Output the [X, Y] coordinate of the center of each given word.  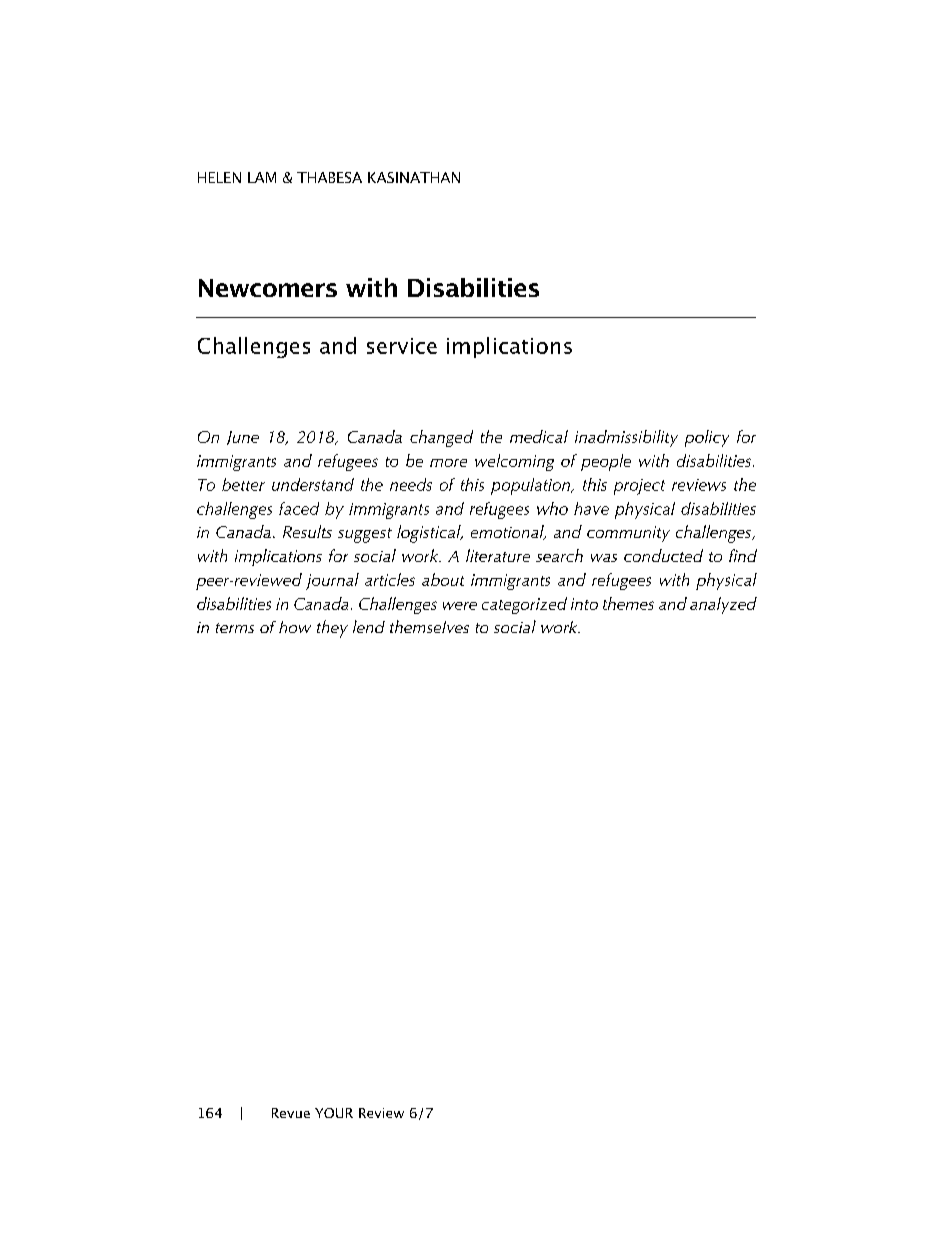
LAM [262, 177]
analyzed [723, 605]
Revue [291, 1113]
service [402, 346]
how [295, 627]
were [460, 606]
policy [707, 438]
